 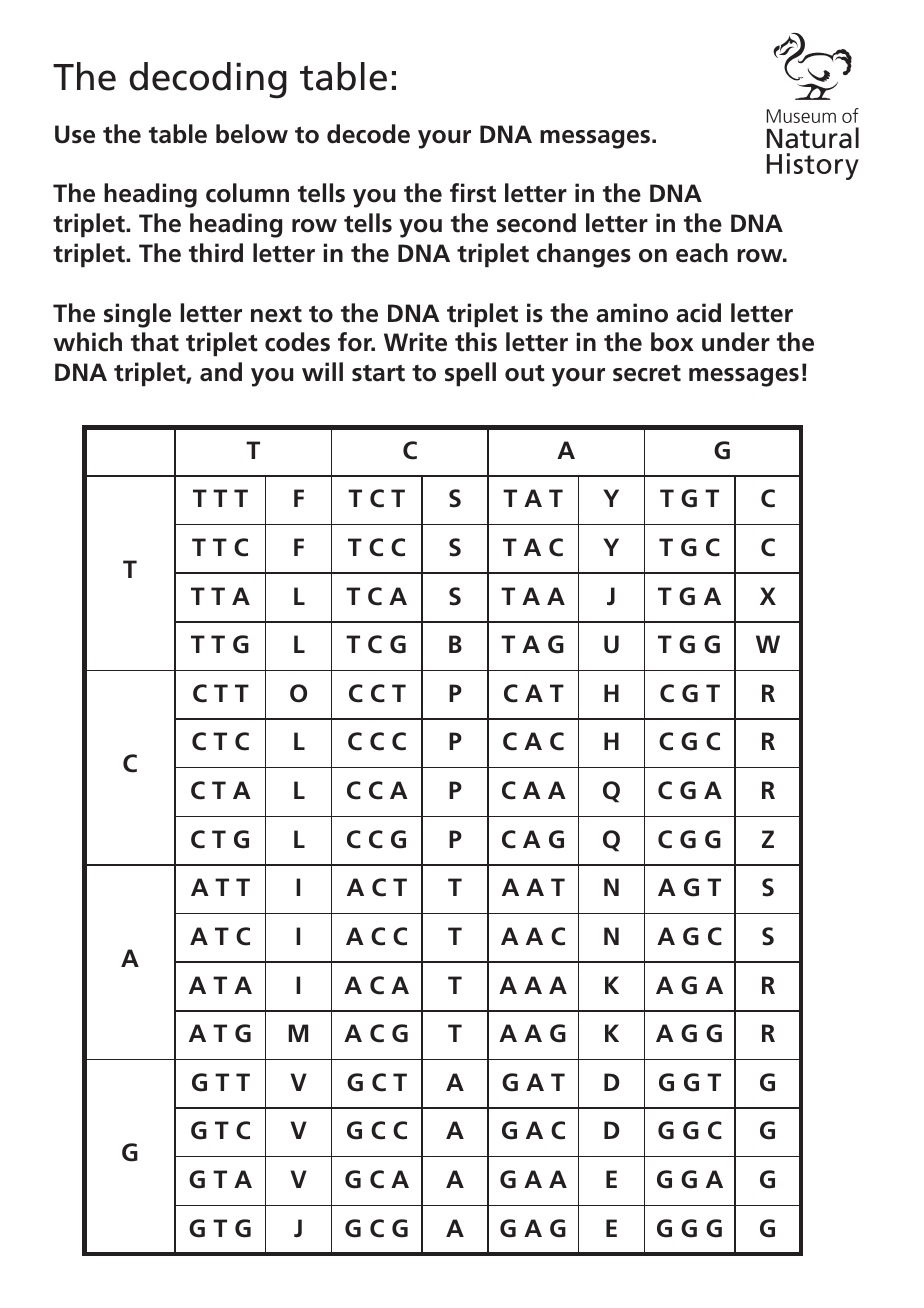 I want to click on start, so click(x=378, y=373).
